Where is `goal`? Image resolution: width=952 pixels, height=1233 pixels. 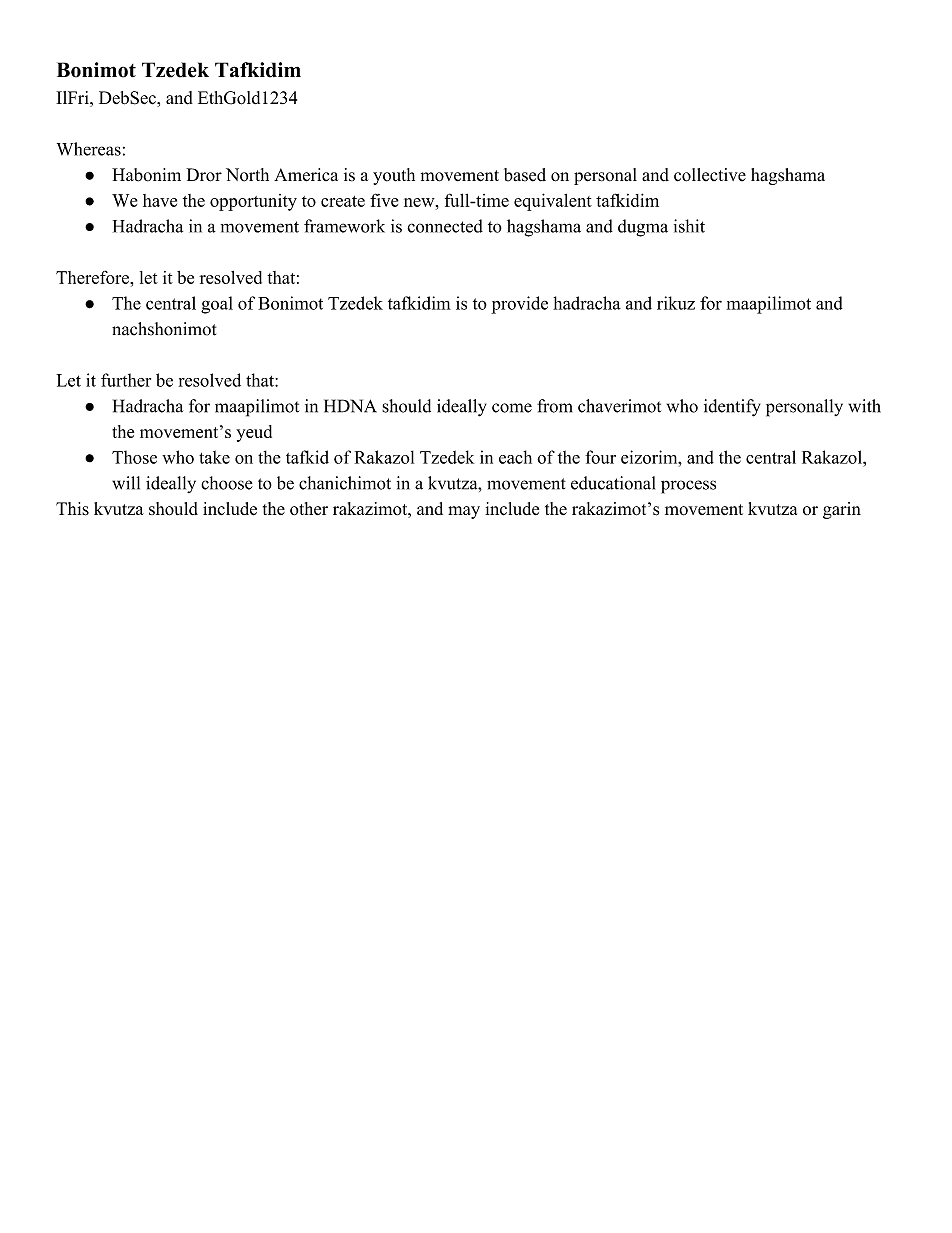 goal is located at coordinates (217, 305).
